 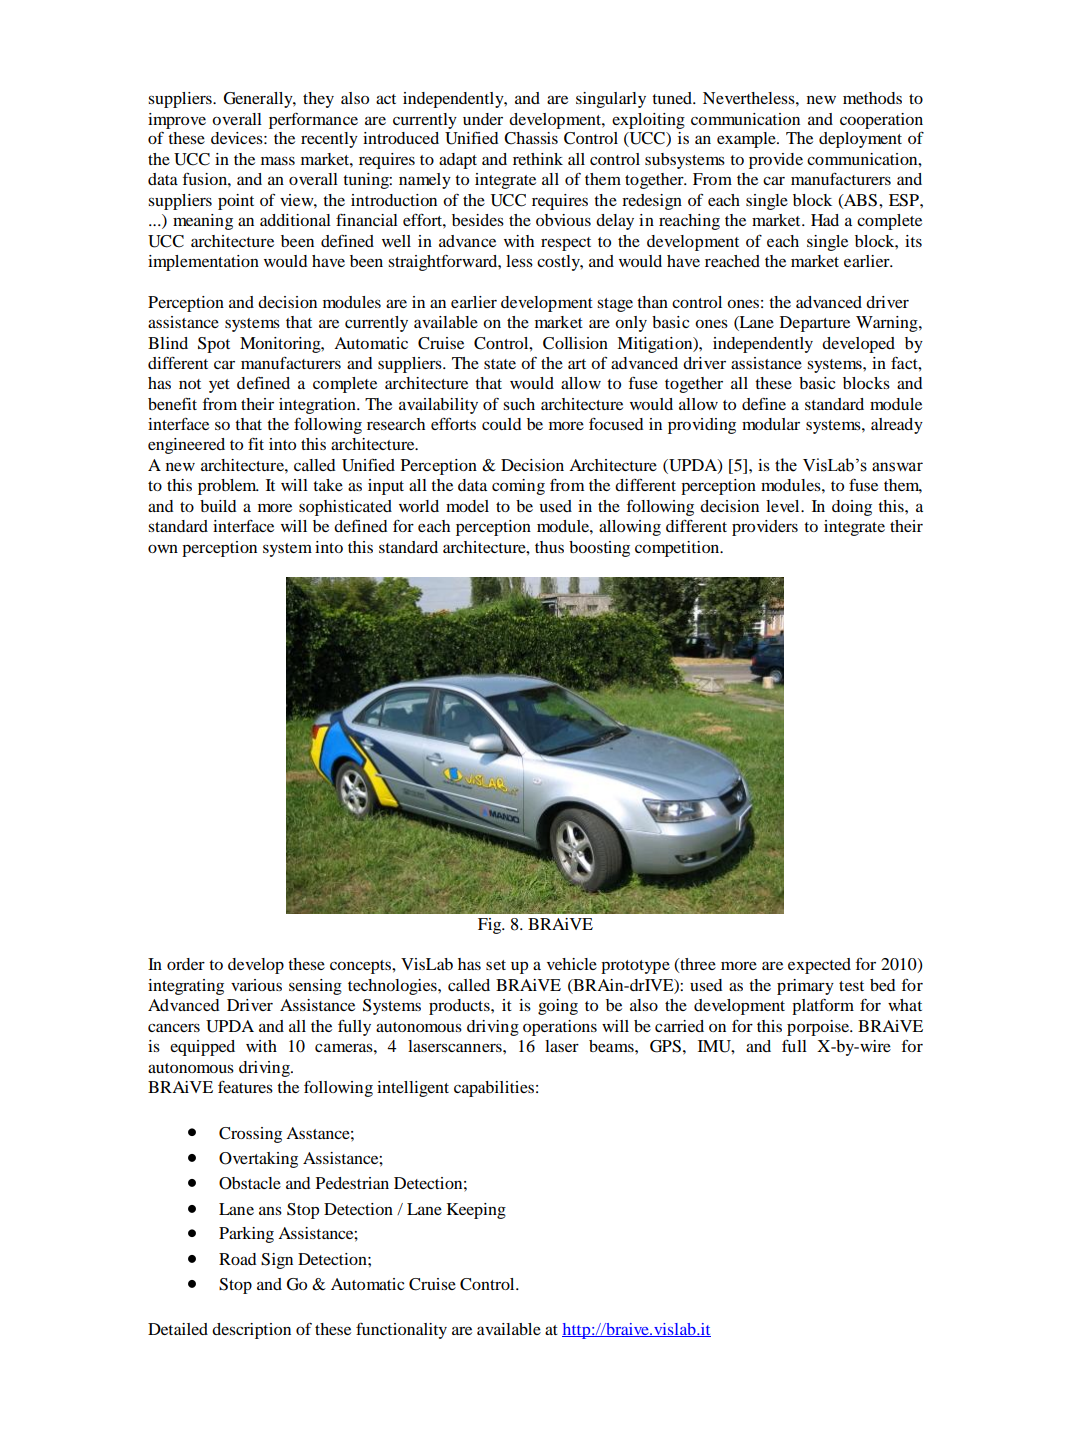 I want to click on Chassis, so click(x=531, y=138).
